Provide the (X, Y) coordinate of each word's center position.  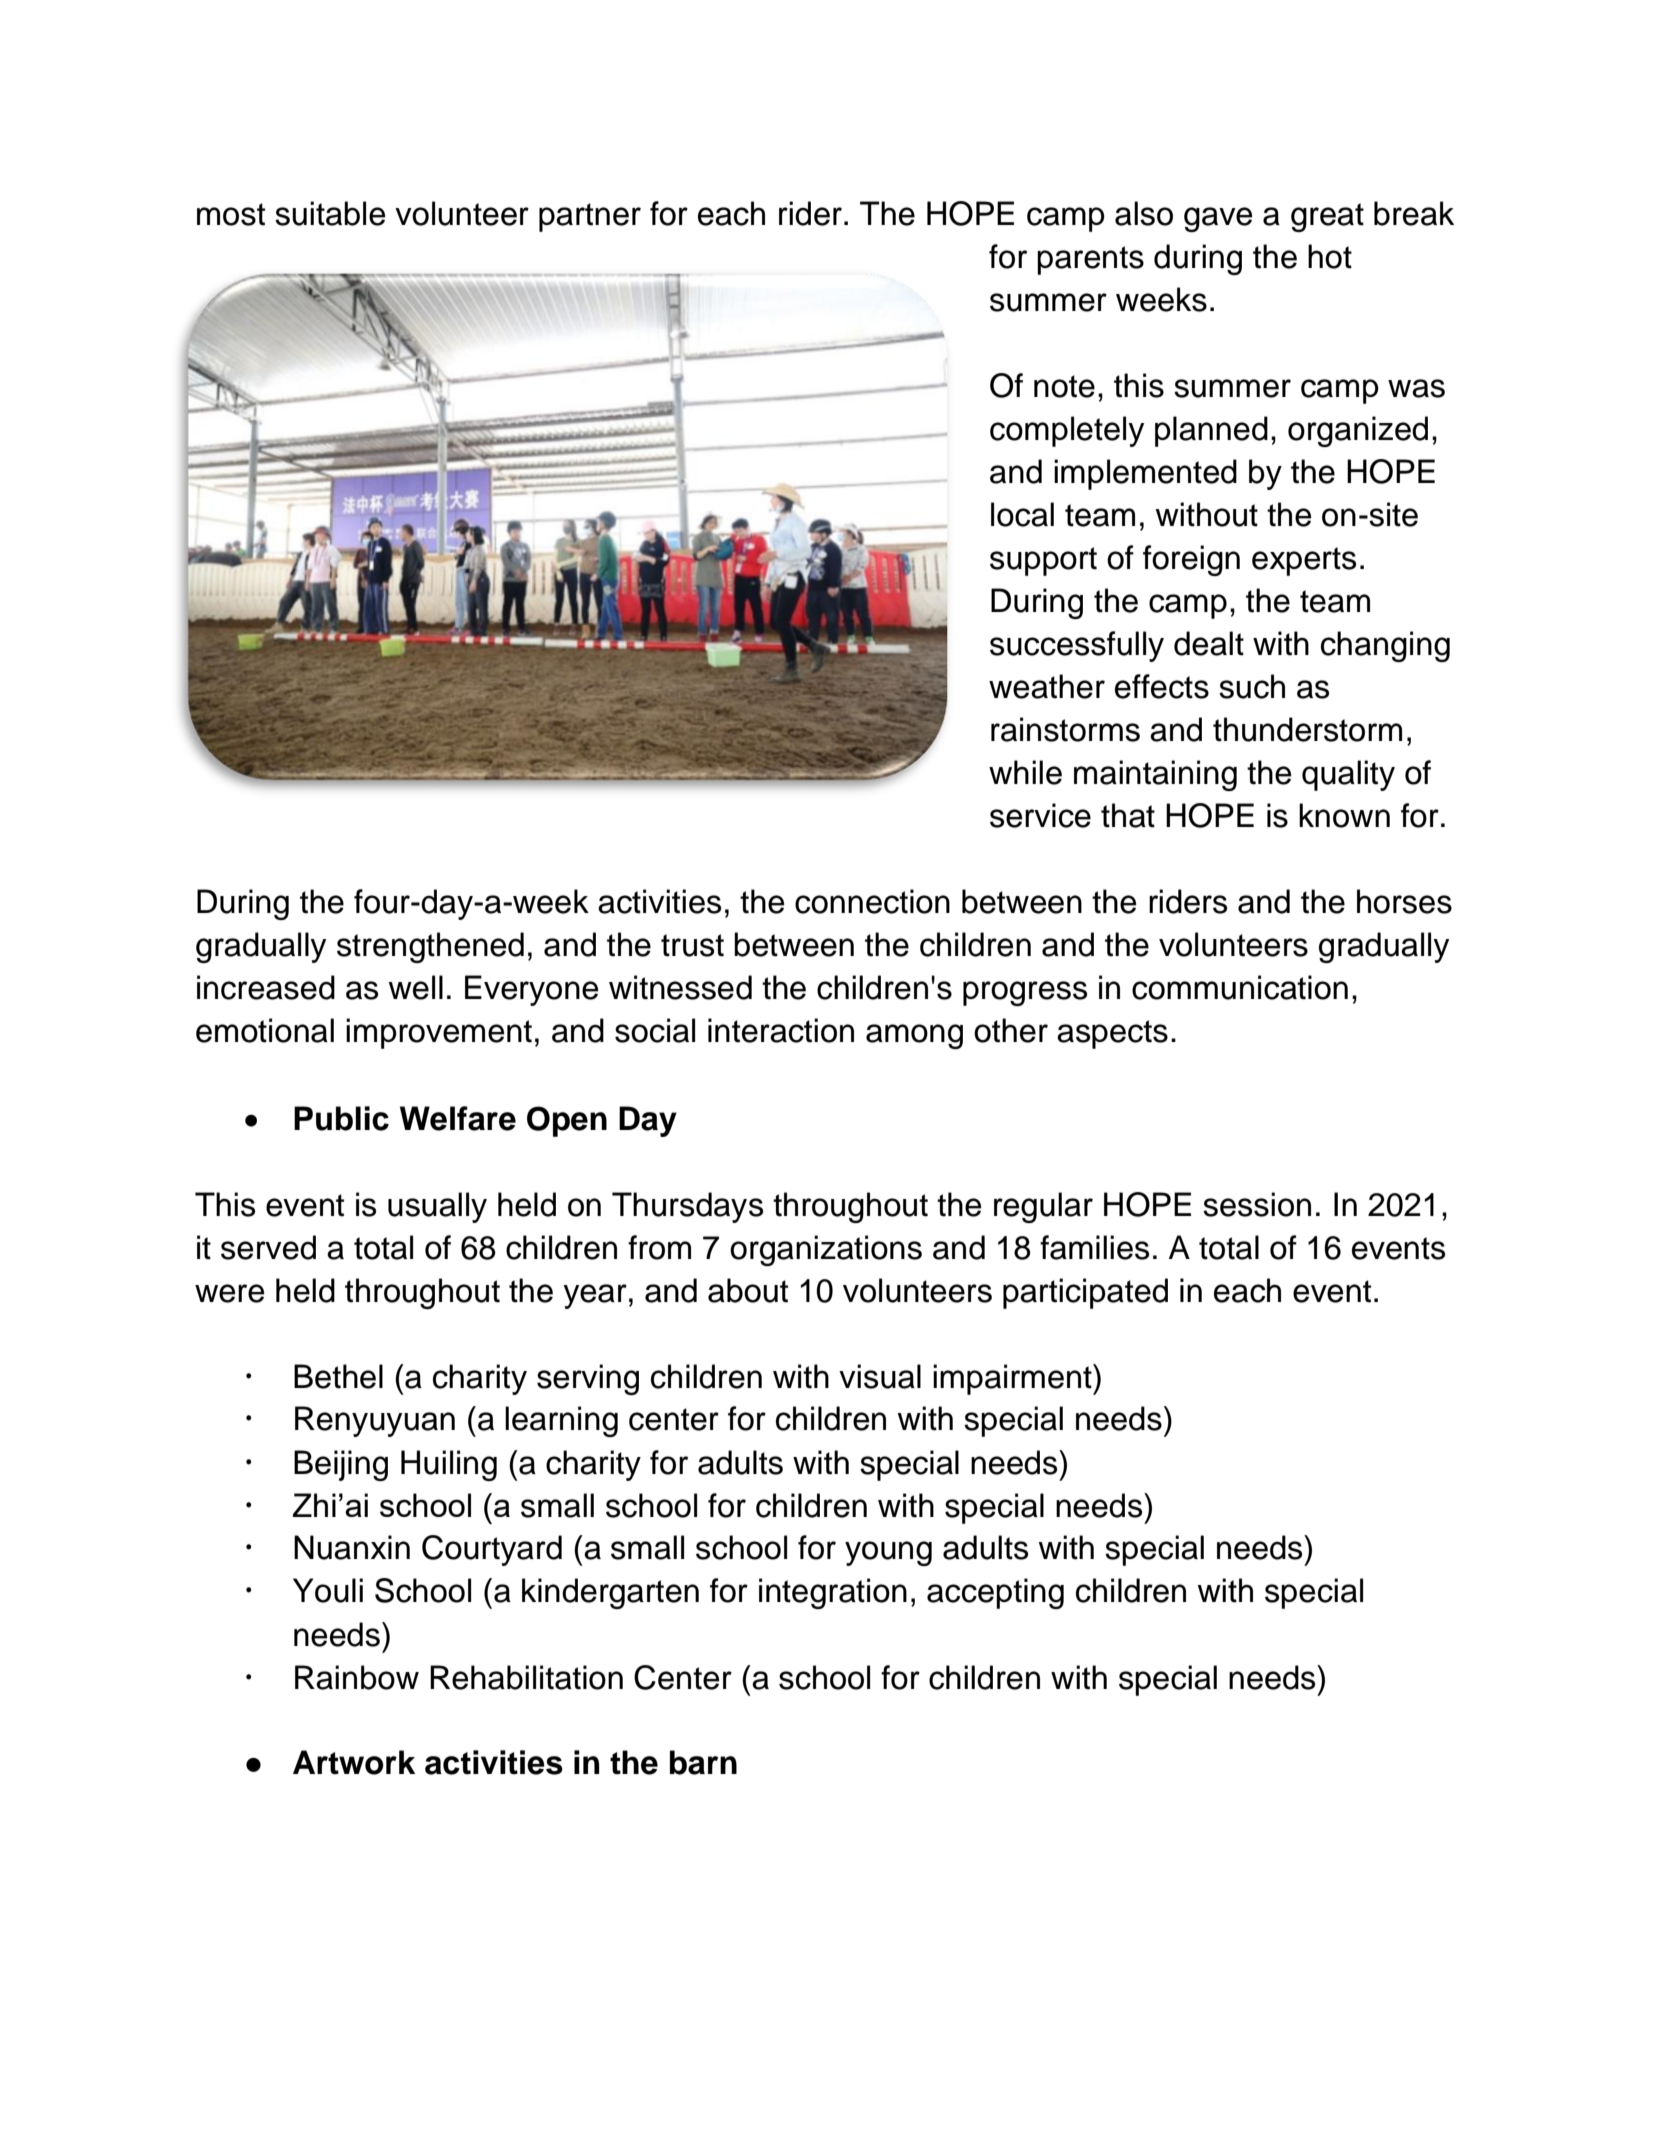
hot (1330, 256)
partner (590, 217)
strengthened (430, 947)
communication (1240, 987)
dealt (1209, 643)
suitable (330, 213)
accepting (995, 1593)
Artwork (354, 1762)
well (416, 987)
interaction (781, 1030)
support (1043, 561)
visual (880, 1376)
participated (1085, 1293)
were (229, 1293)
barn (703, 1762)
